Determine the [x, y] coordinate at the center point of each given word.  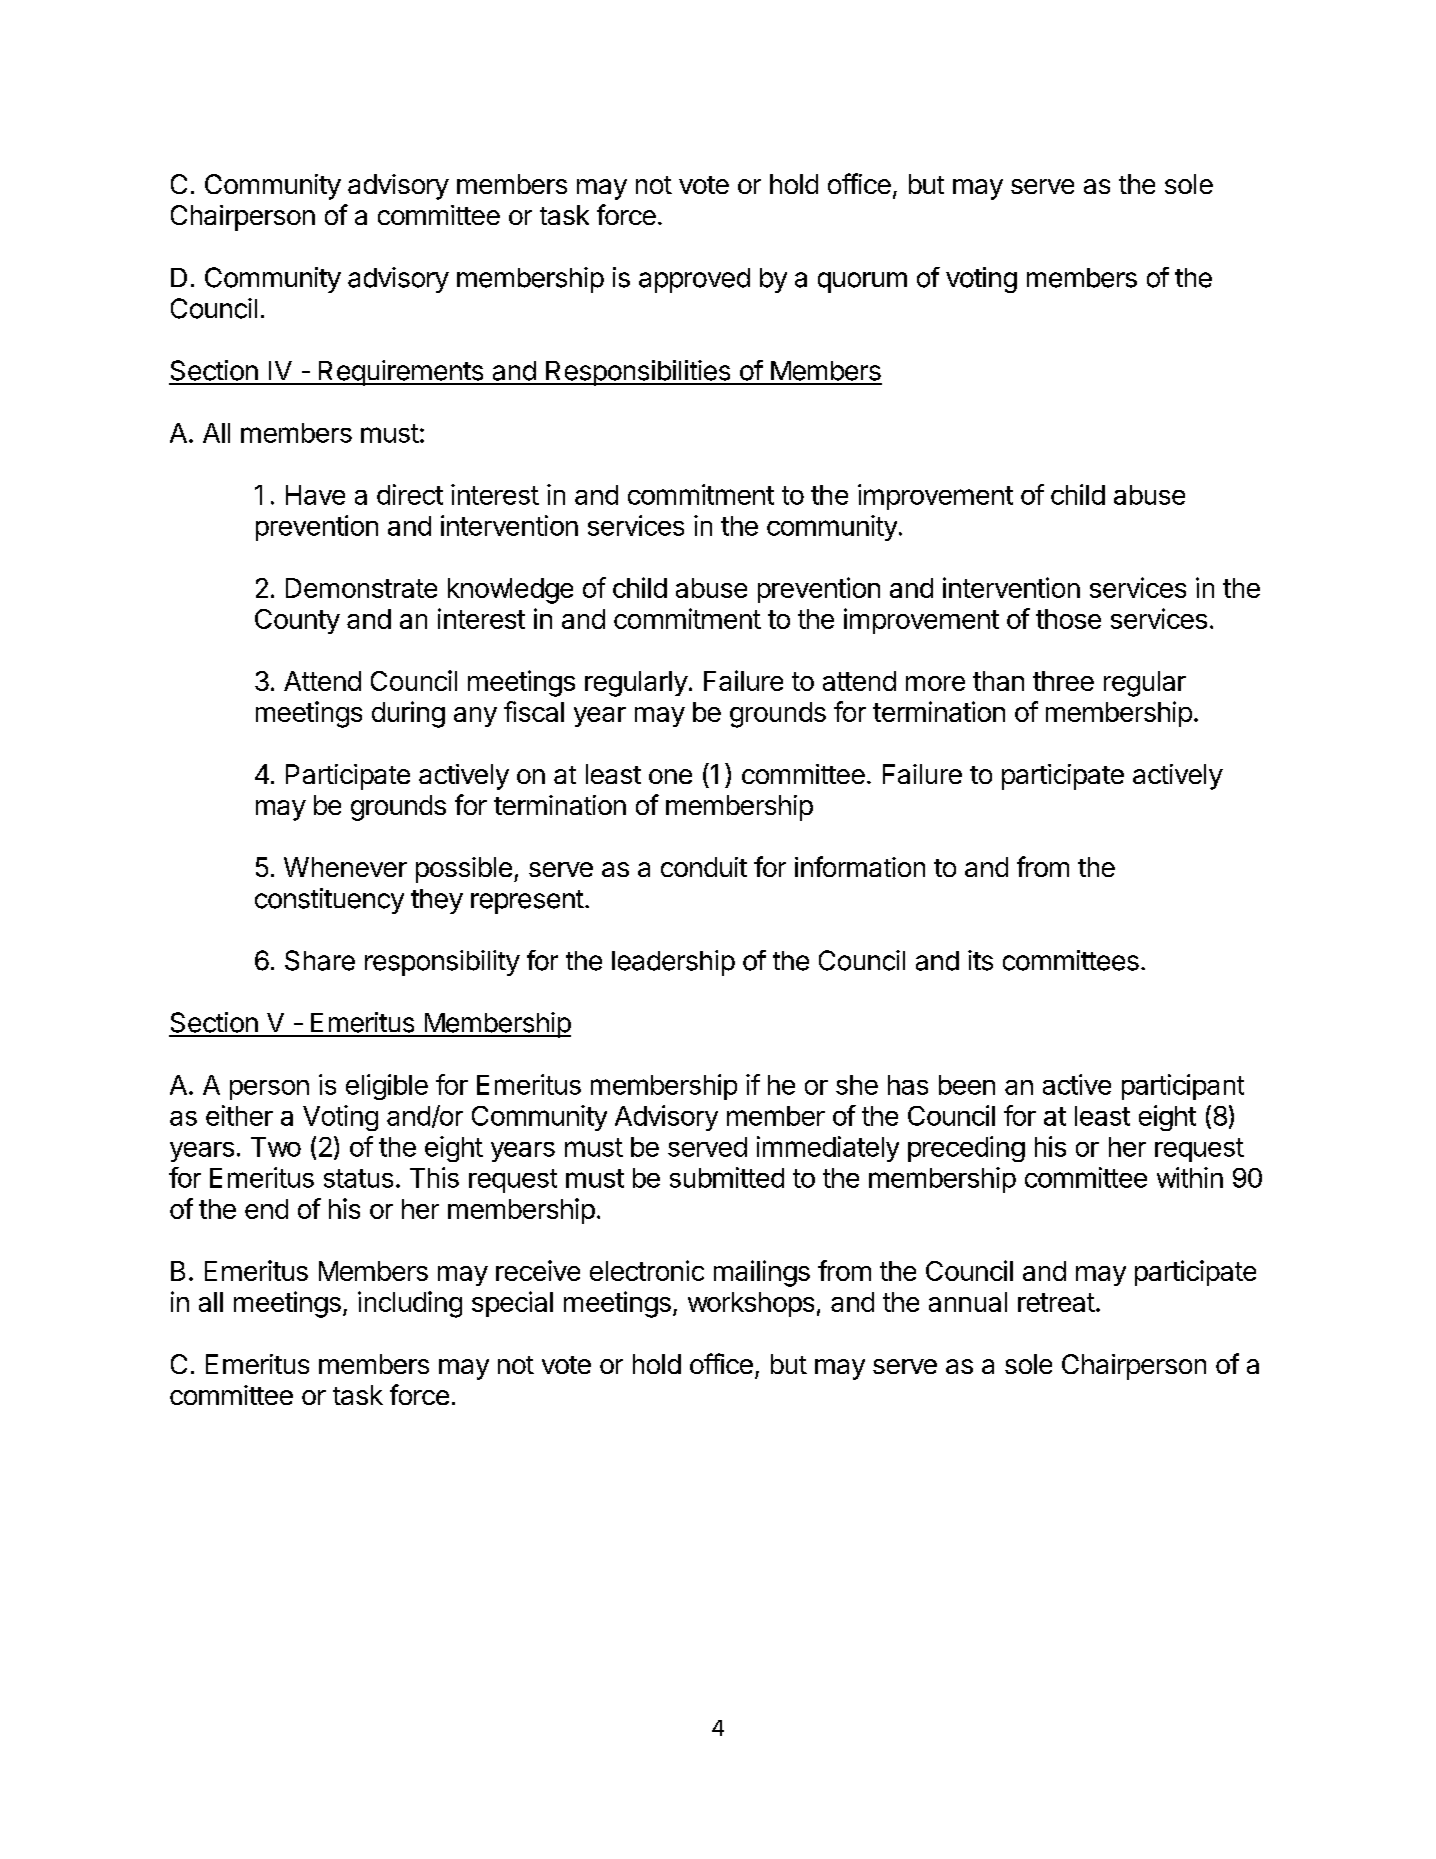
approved [694, 280]
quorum [862, 282]
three [1063, 681]
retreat [1056, 1302]
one [670, 776]
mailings [762, 1273]
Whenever [345, 867]
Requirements [400, 373]
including [410, 1304]
